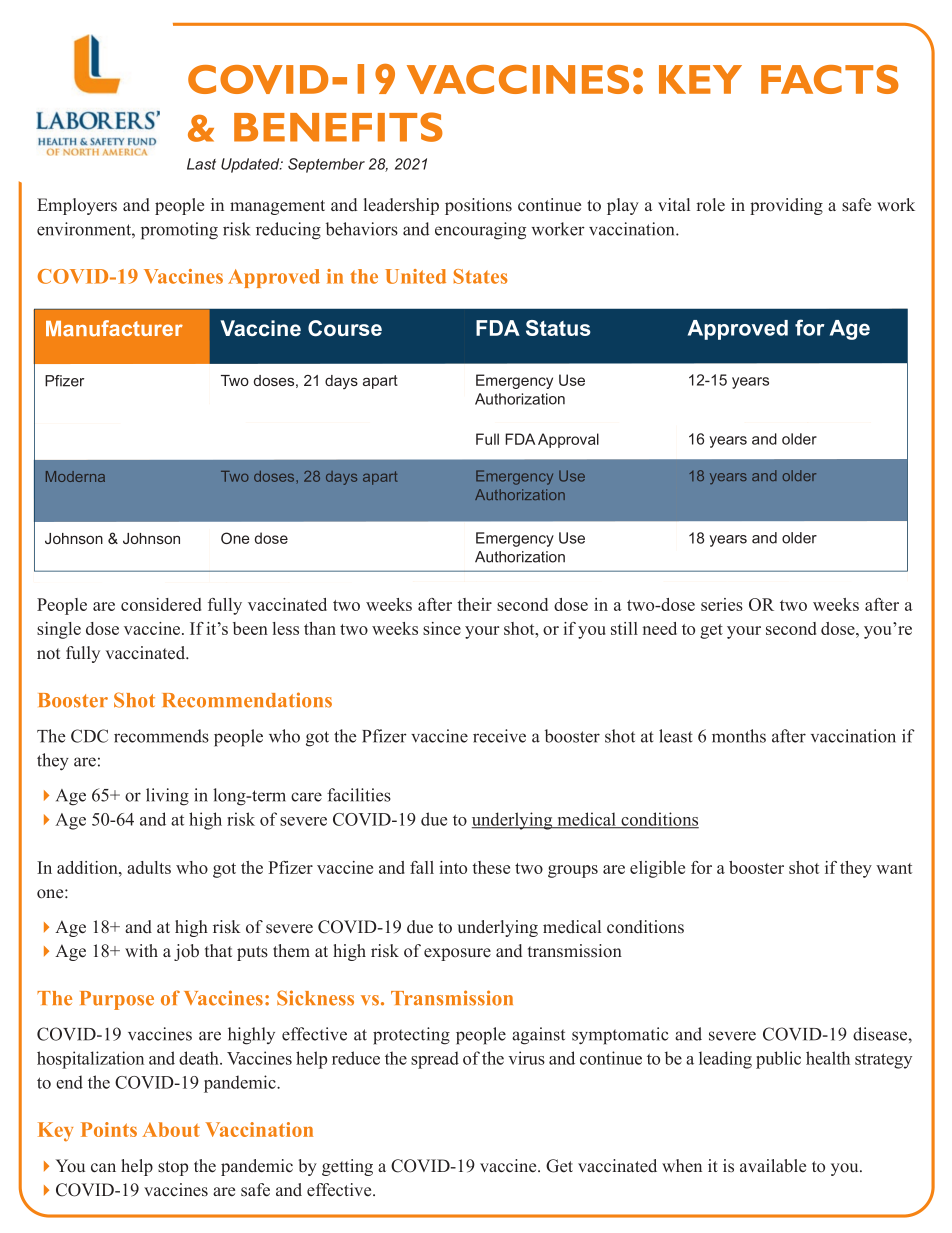 Image resolution: width=952 pixels, height=1233 pixels. Describe the element at coordinates (167, 797) in the screenshot. I see `living` at that location.
